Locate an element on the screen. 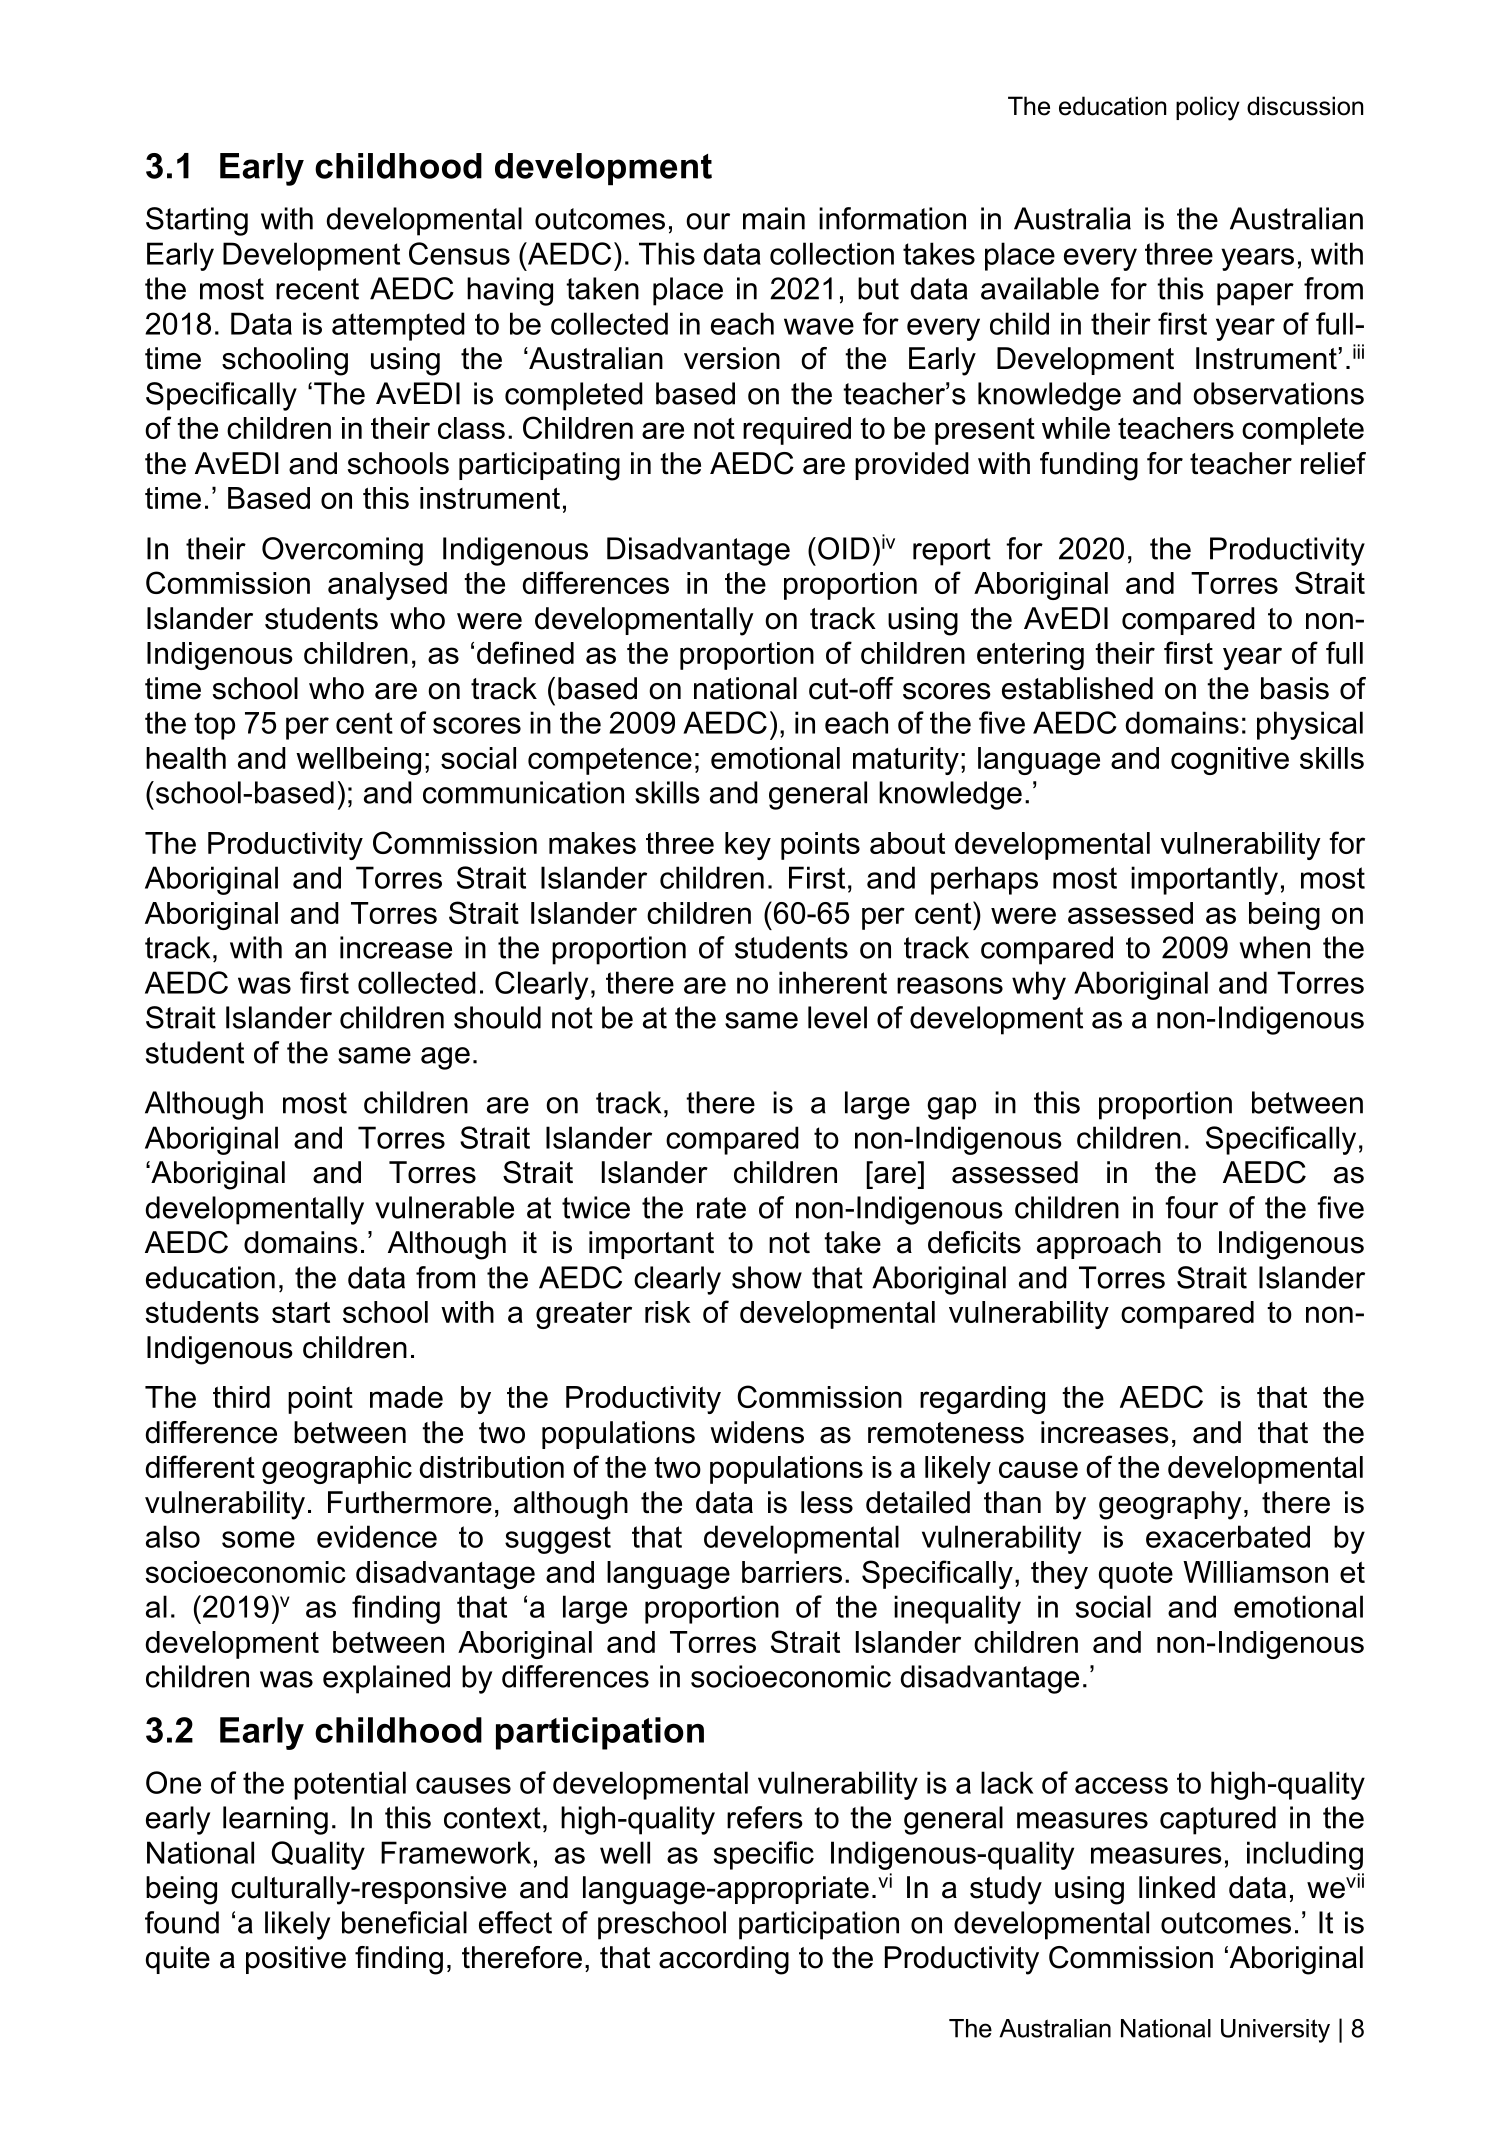 The width and height of the screenshot is (1507, 2131). collection is located at coordinates (832, 253).
